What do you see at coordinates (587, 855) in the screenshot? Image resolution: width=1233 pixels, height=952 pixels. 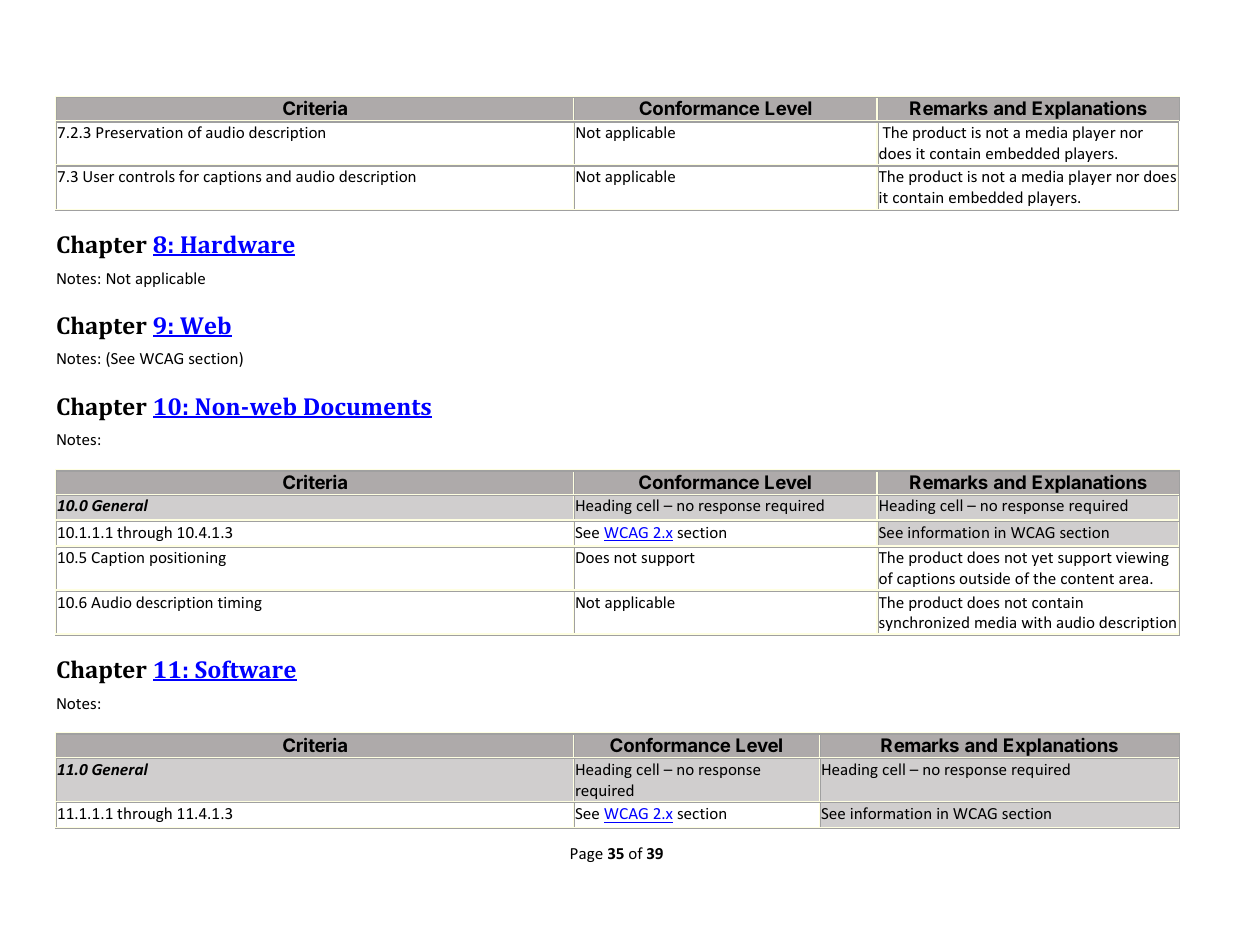 I see `Page` at bounding box center [587, 855].
